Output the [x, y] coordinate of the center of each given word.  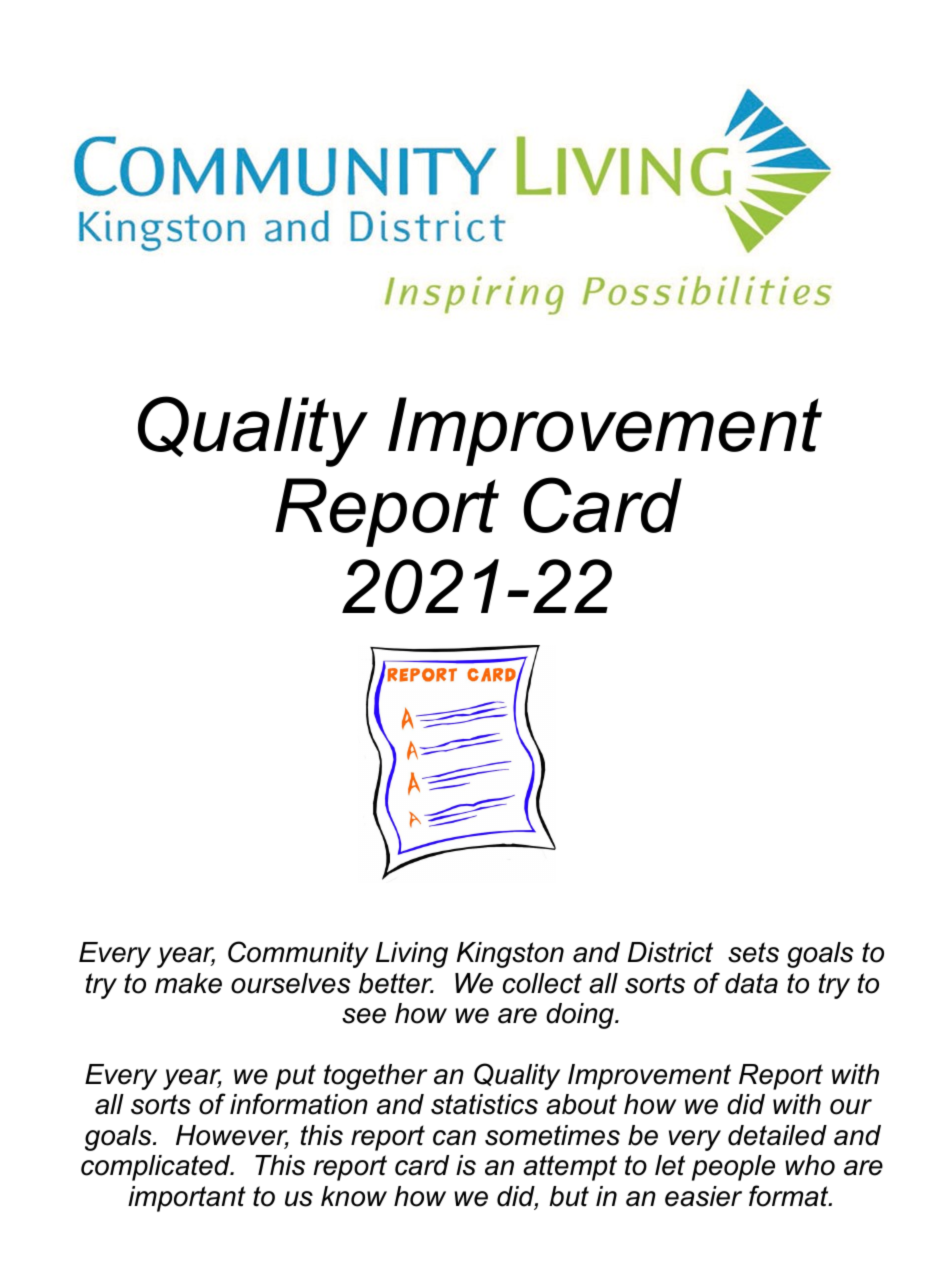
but [569, 1196]
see [364, 1016]
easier [703, 1196]
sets [753, 952]
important [187, 1199]
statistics [484, 1104]
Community [298, 954]
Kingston [510, 955]
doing [581, 1016]
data [751, 983]
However [232, 1136]
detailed [777, 1135]
